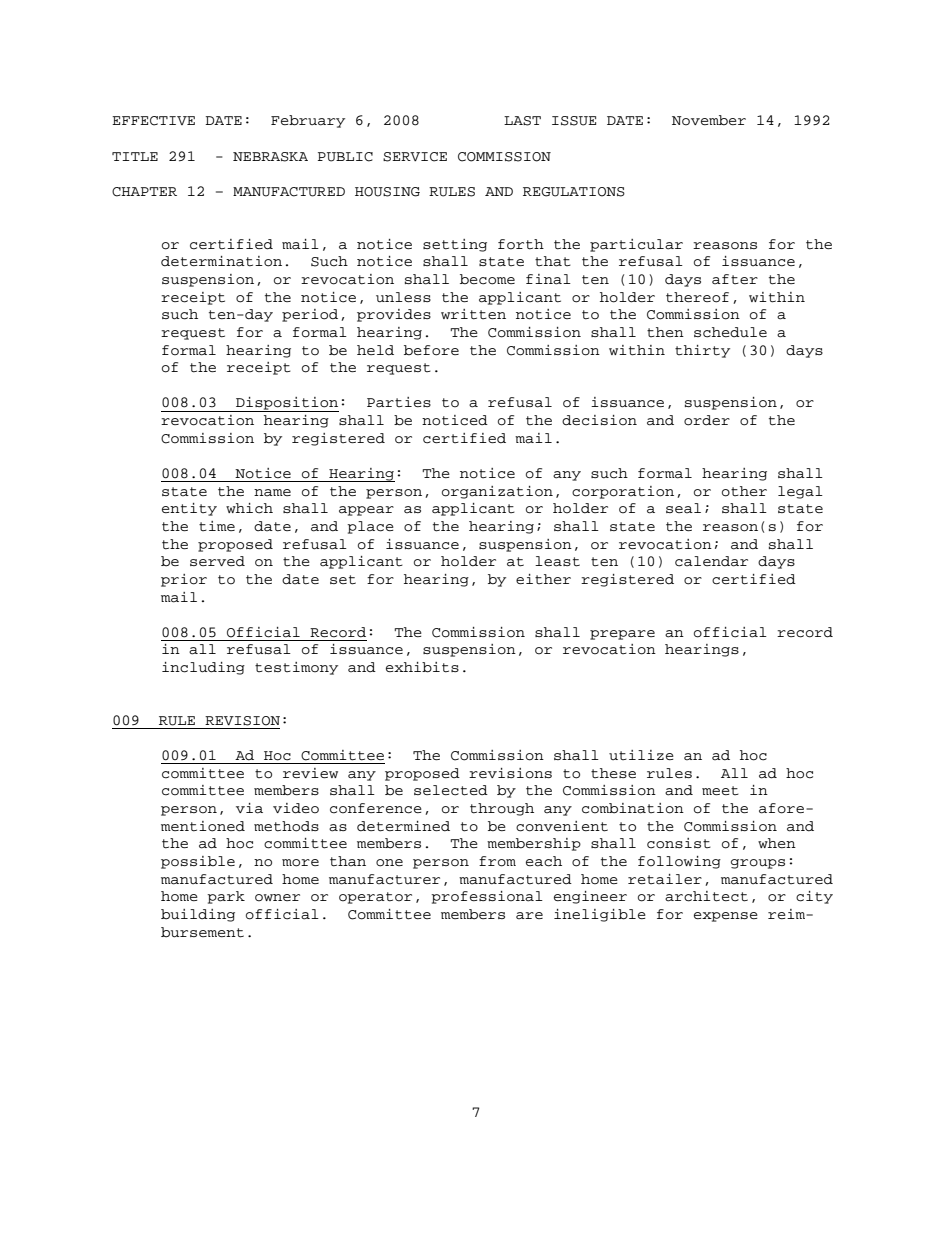 This screenshot has height=1233, width=952. Describe the element at coordinates (286, 404) in the screenshot. I see `Disposition` at that location.
